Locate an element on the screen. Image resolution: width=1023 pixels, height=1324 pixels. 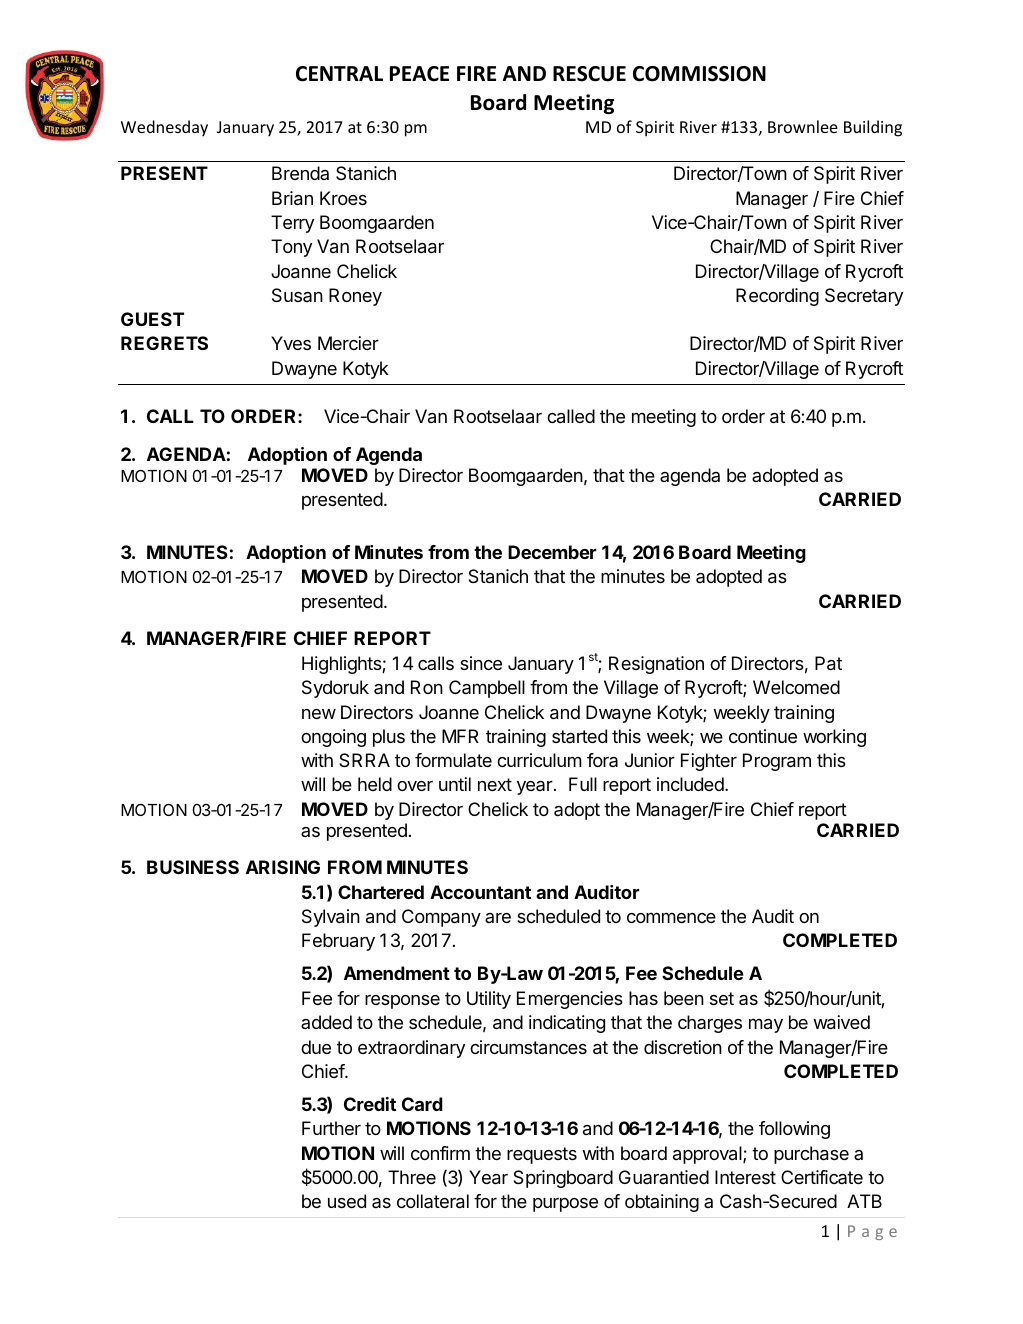
Recording is located at coordinates (777, 297).
